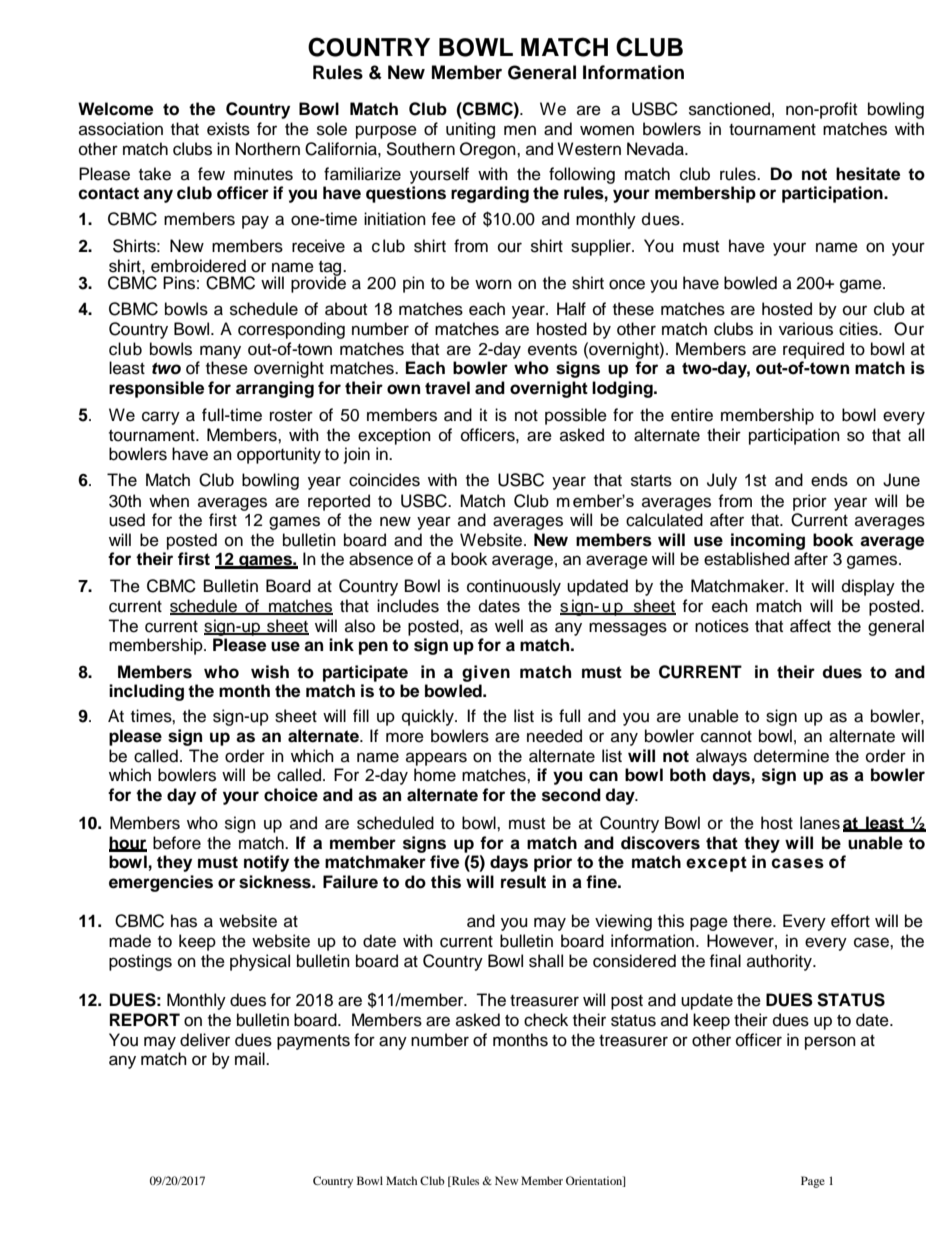  Describe the element at coordinates (489, 150) in the page. I see `Oregon` at that location.
